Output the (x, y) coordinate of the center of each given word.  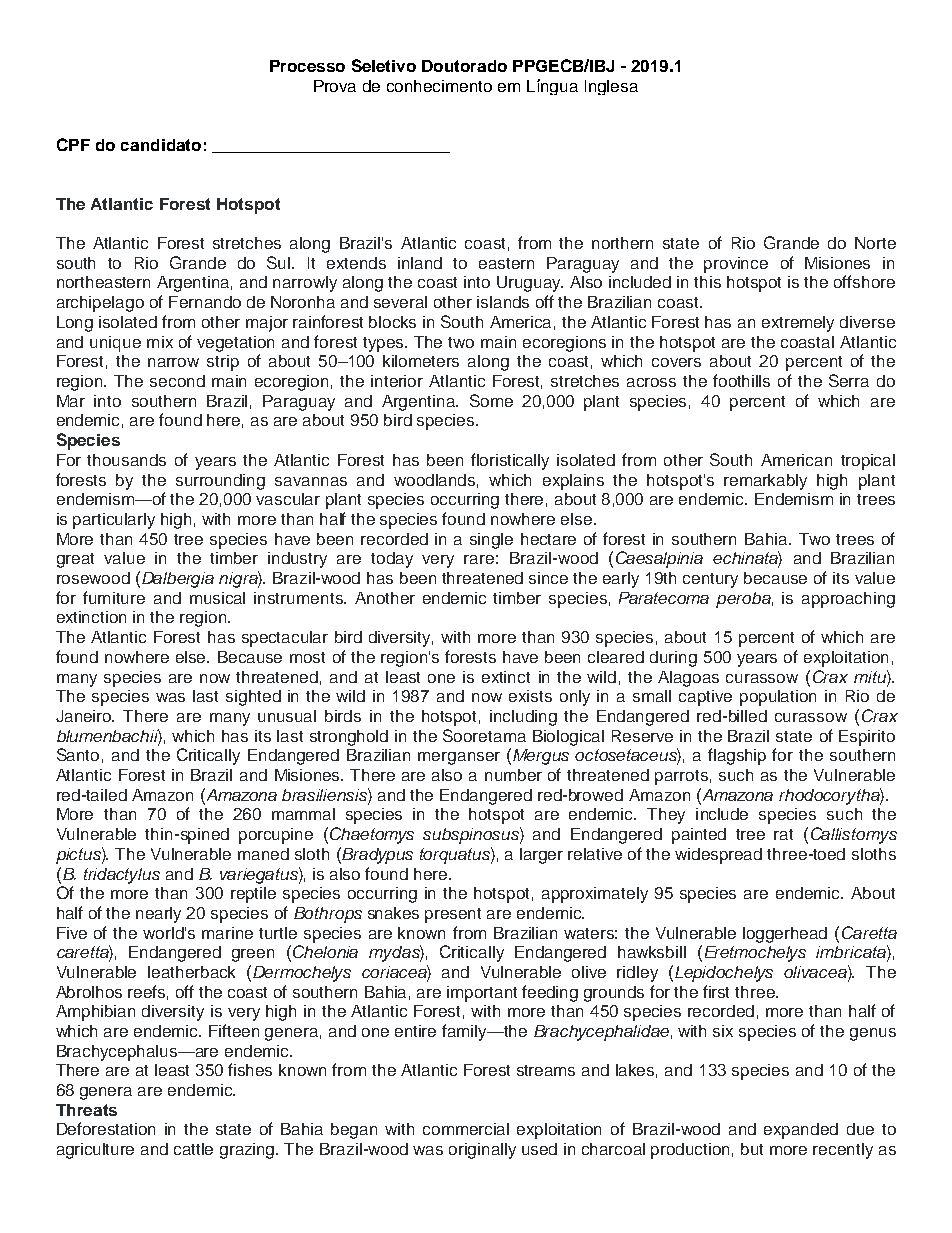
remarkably (765, 482)
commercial (466, 1129)
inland (420, 263)
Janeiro (85, 716)
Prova (335, 86)
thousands (126, 460)
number (513, 775)
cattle (193, 1149)
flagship (737, 756)
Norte (875, 243)
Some (491, 400)
